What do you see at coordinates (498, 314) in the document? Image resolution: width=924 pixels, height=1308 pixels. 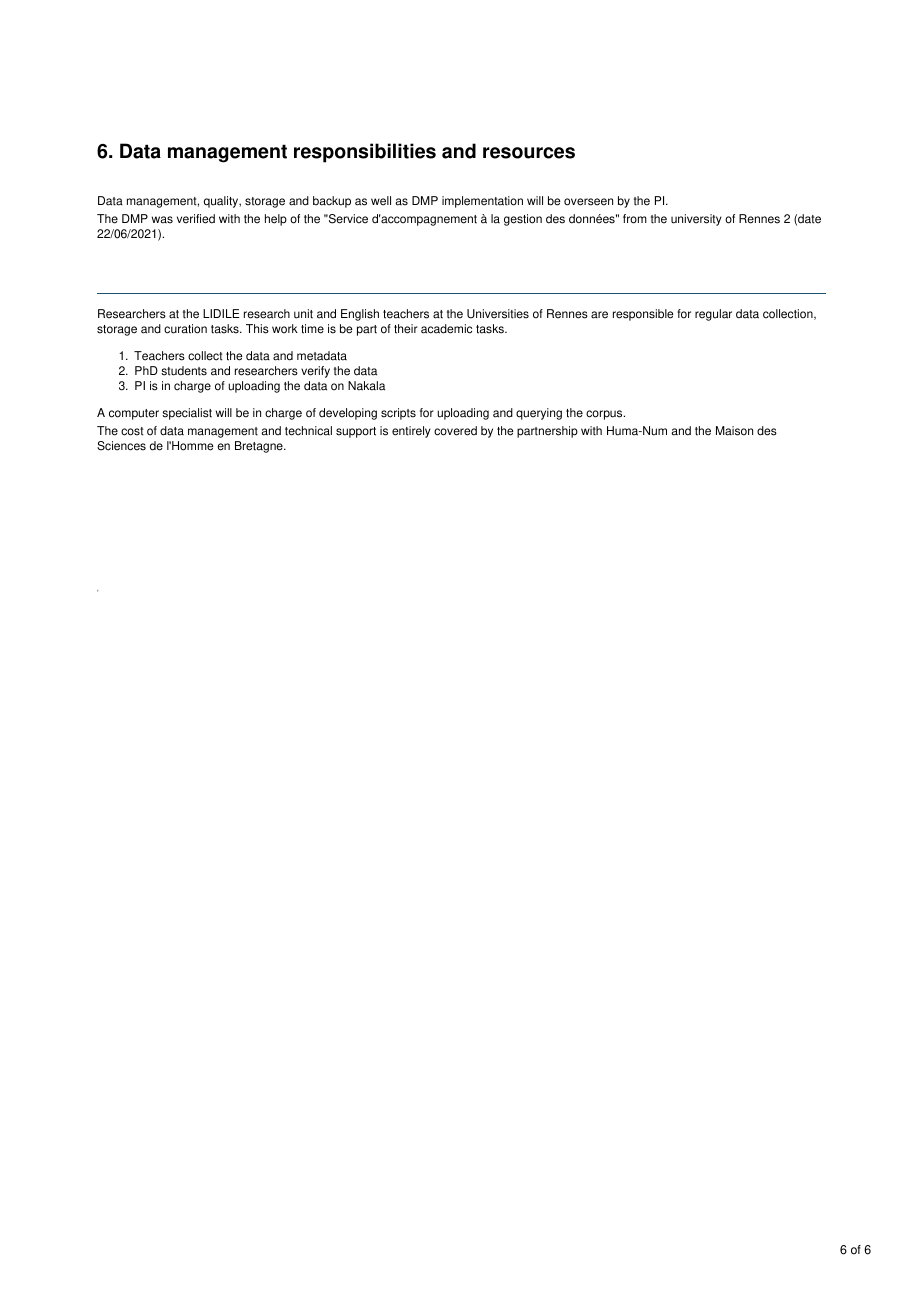 I see `Universities` at bounding box center [498, 314].
